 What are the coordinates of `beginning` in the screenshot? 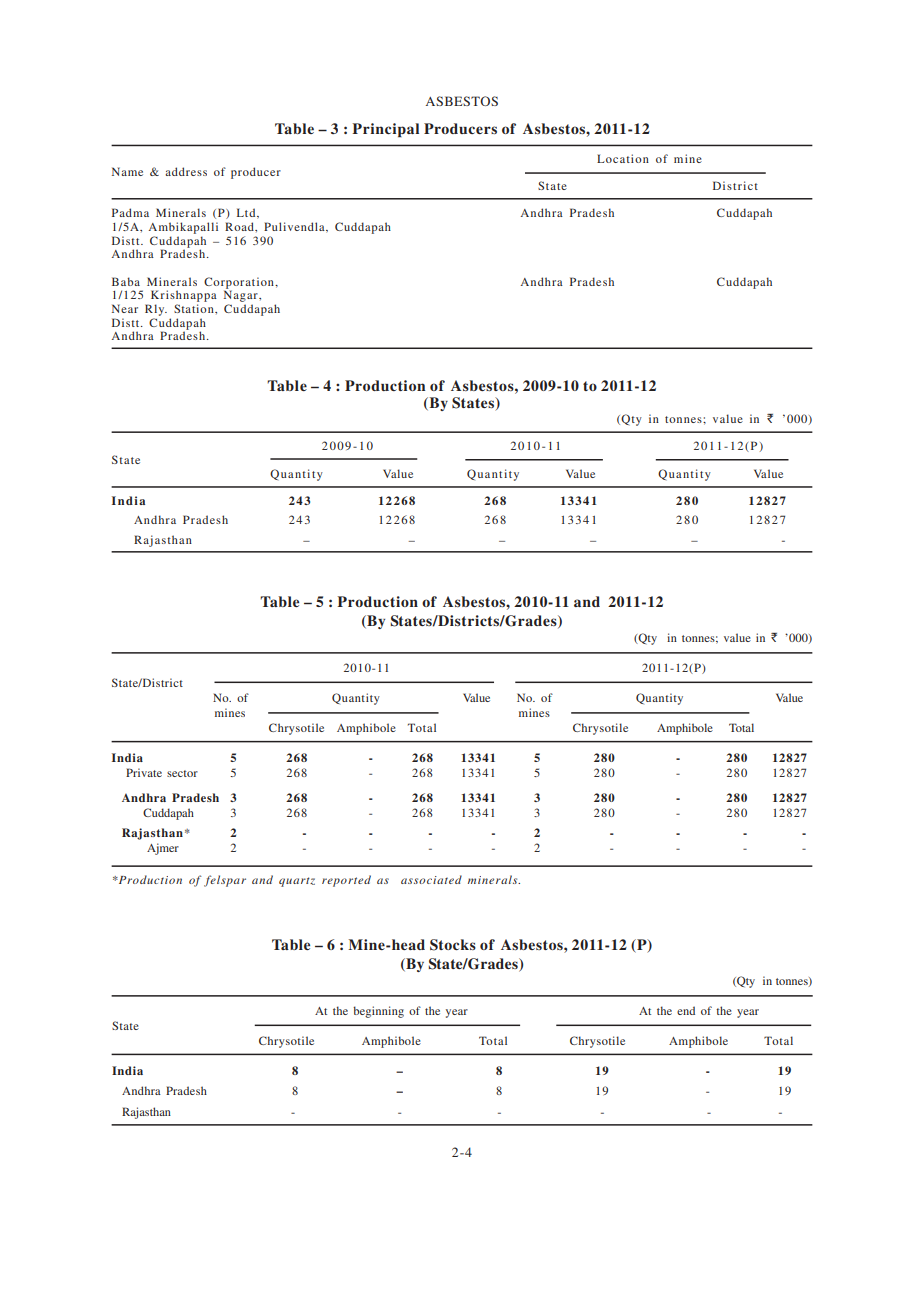 It's located at (378, 1012).
